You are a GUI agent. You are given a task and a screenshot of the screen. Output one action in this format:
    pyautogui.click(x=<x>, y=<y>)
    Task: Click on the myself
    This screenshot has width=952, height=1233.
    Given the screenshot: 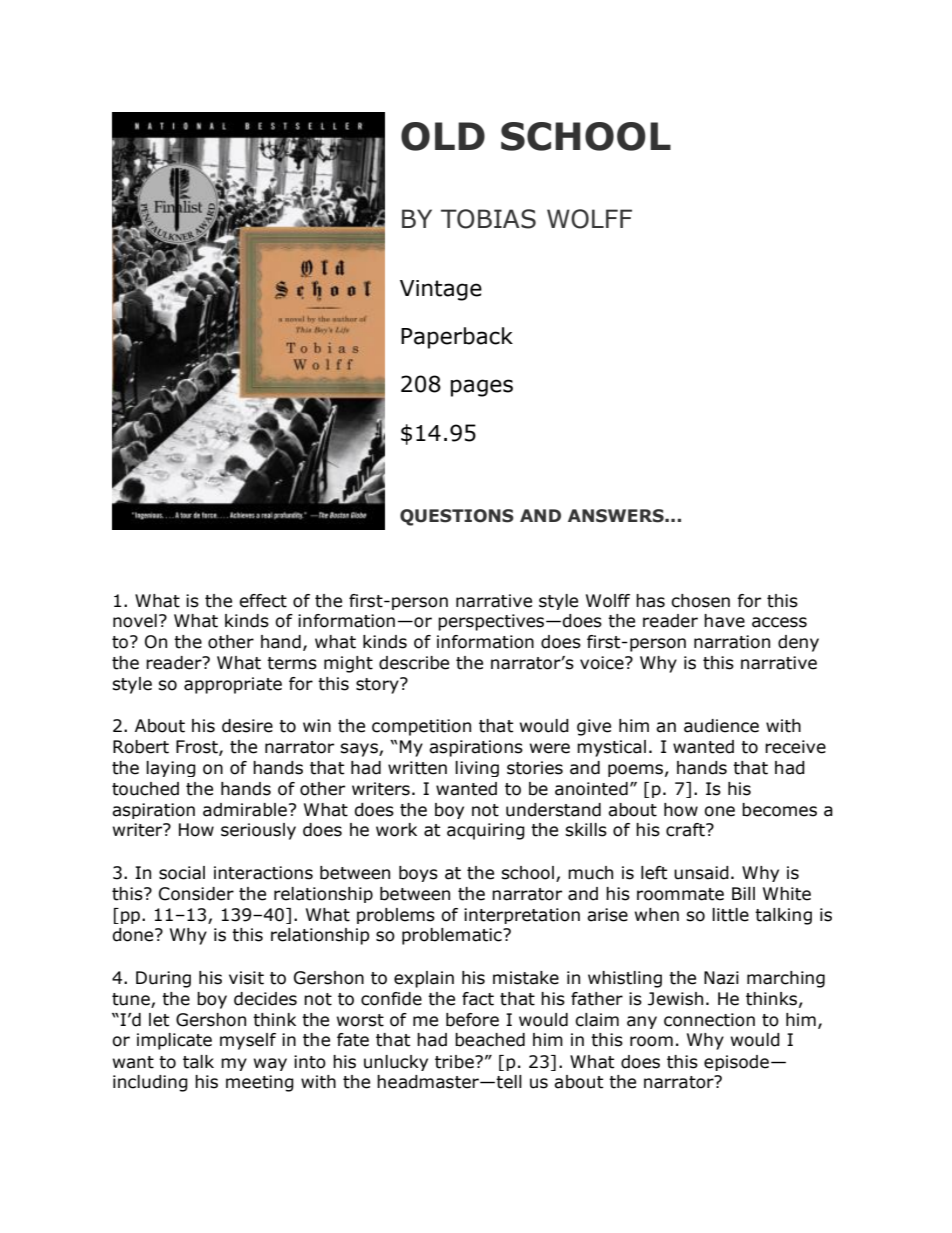 What is the action you would take?
    pyautogui.click(x=248, y=1041)
